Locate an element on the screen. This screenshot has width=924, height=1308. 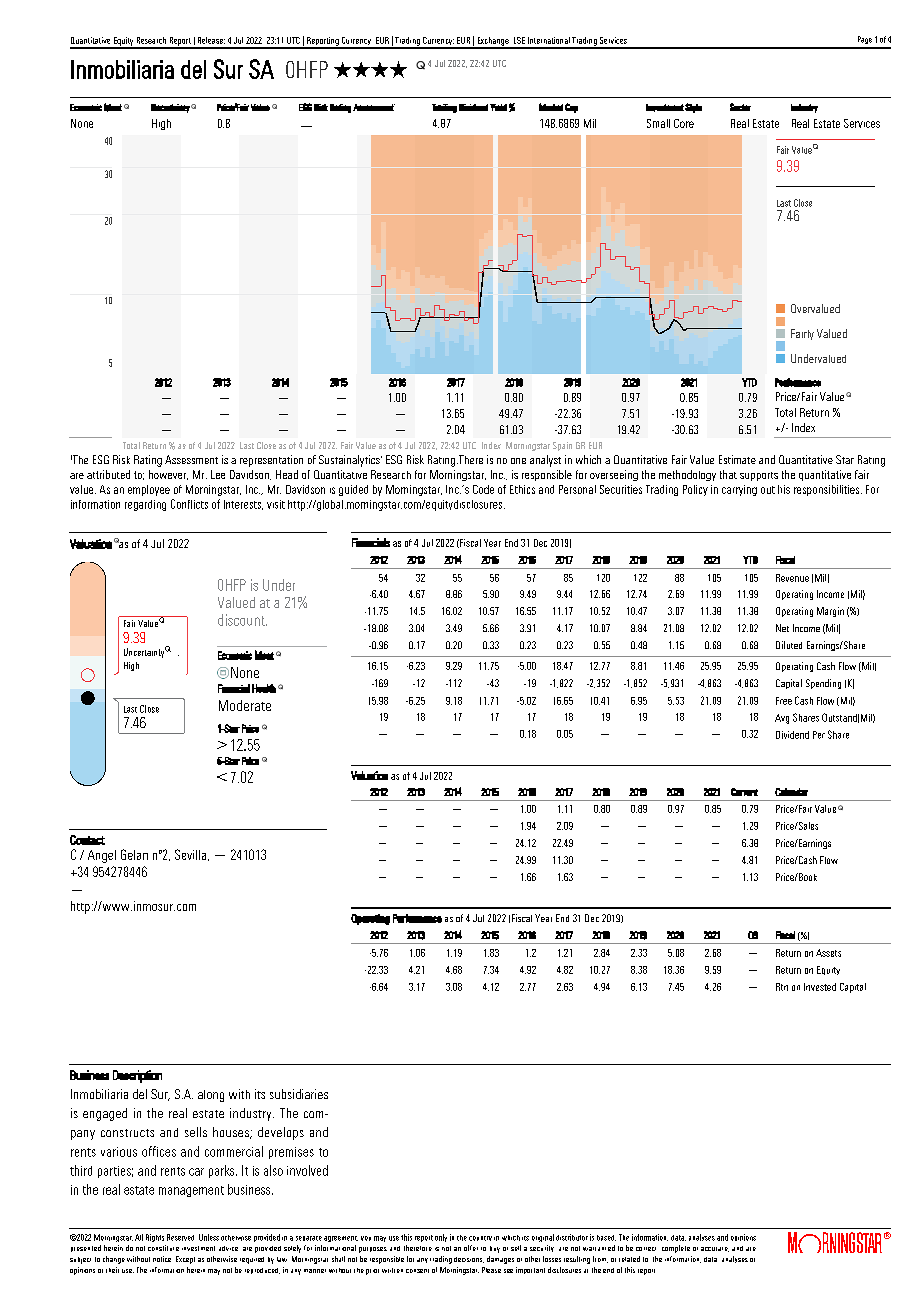
Moderate is located at coordinates (245, 705).
